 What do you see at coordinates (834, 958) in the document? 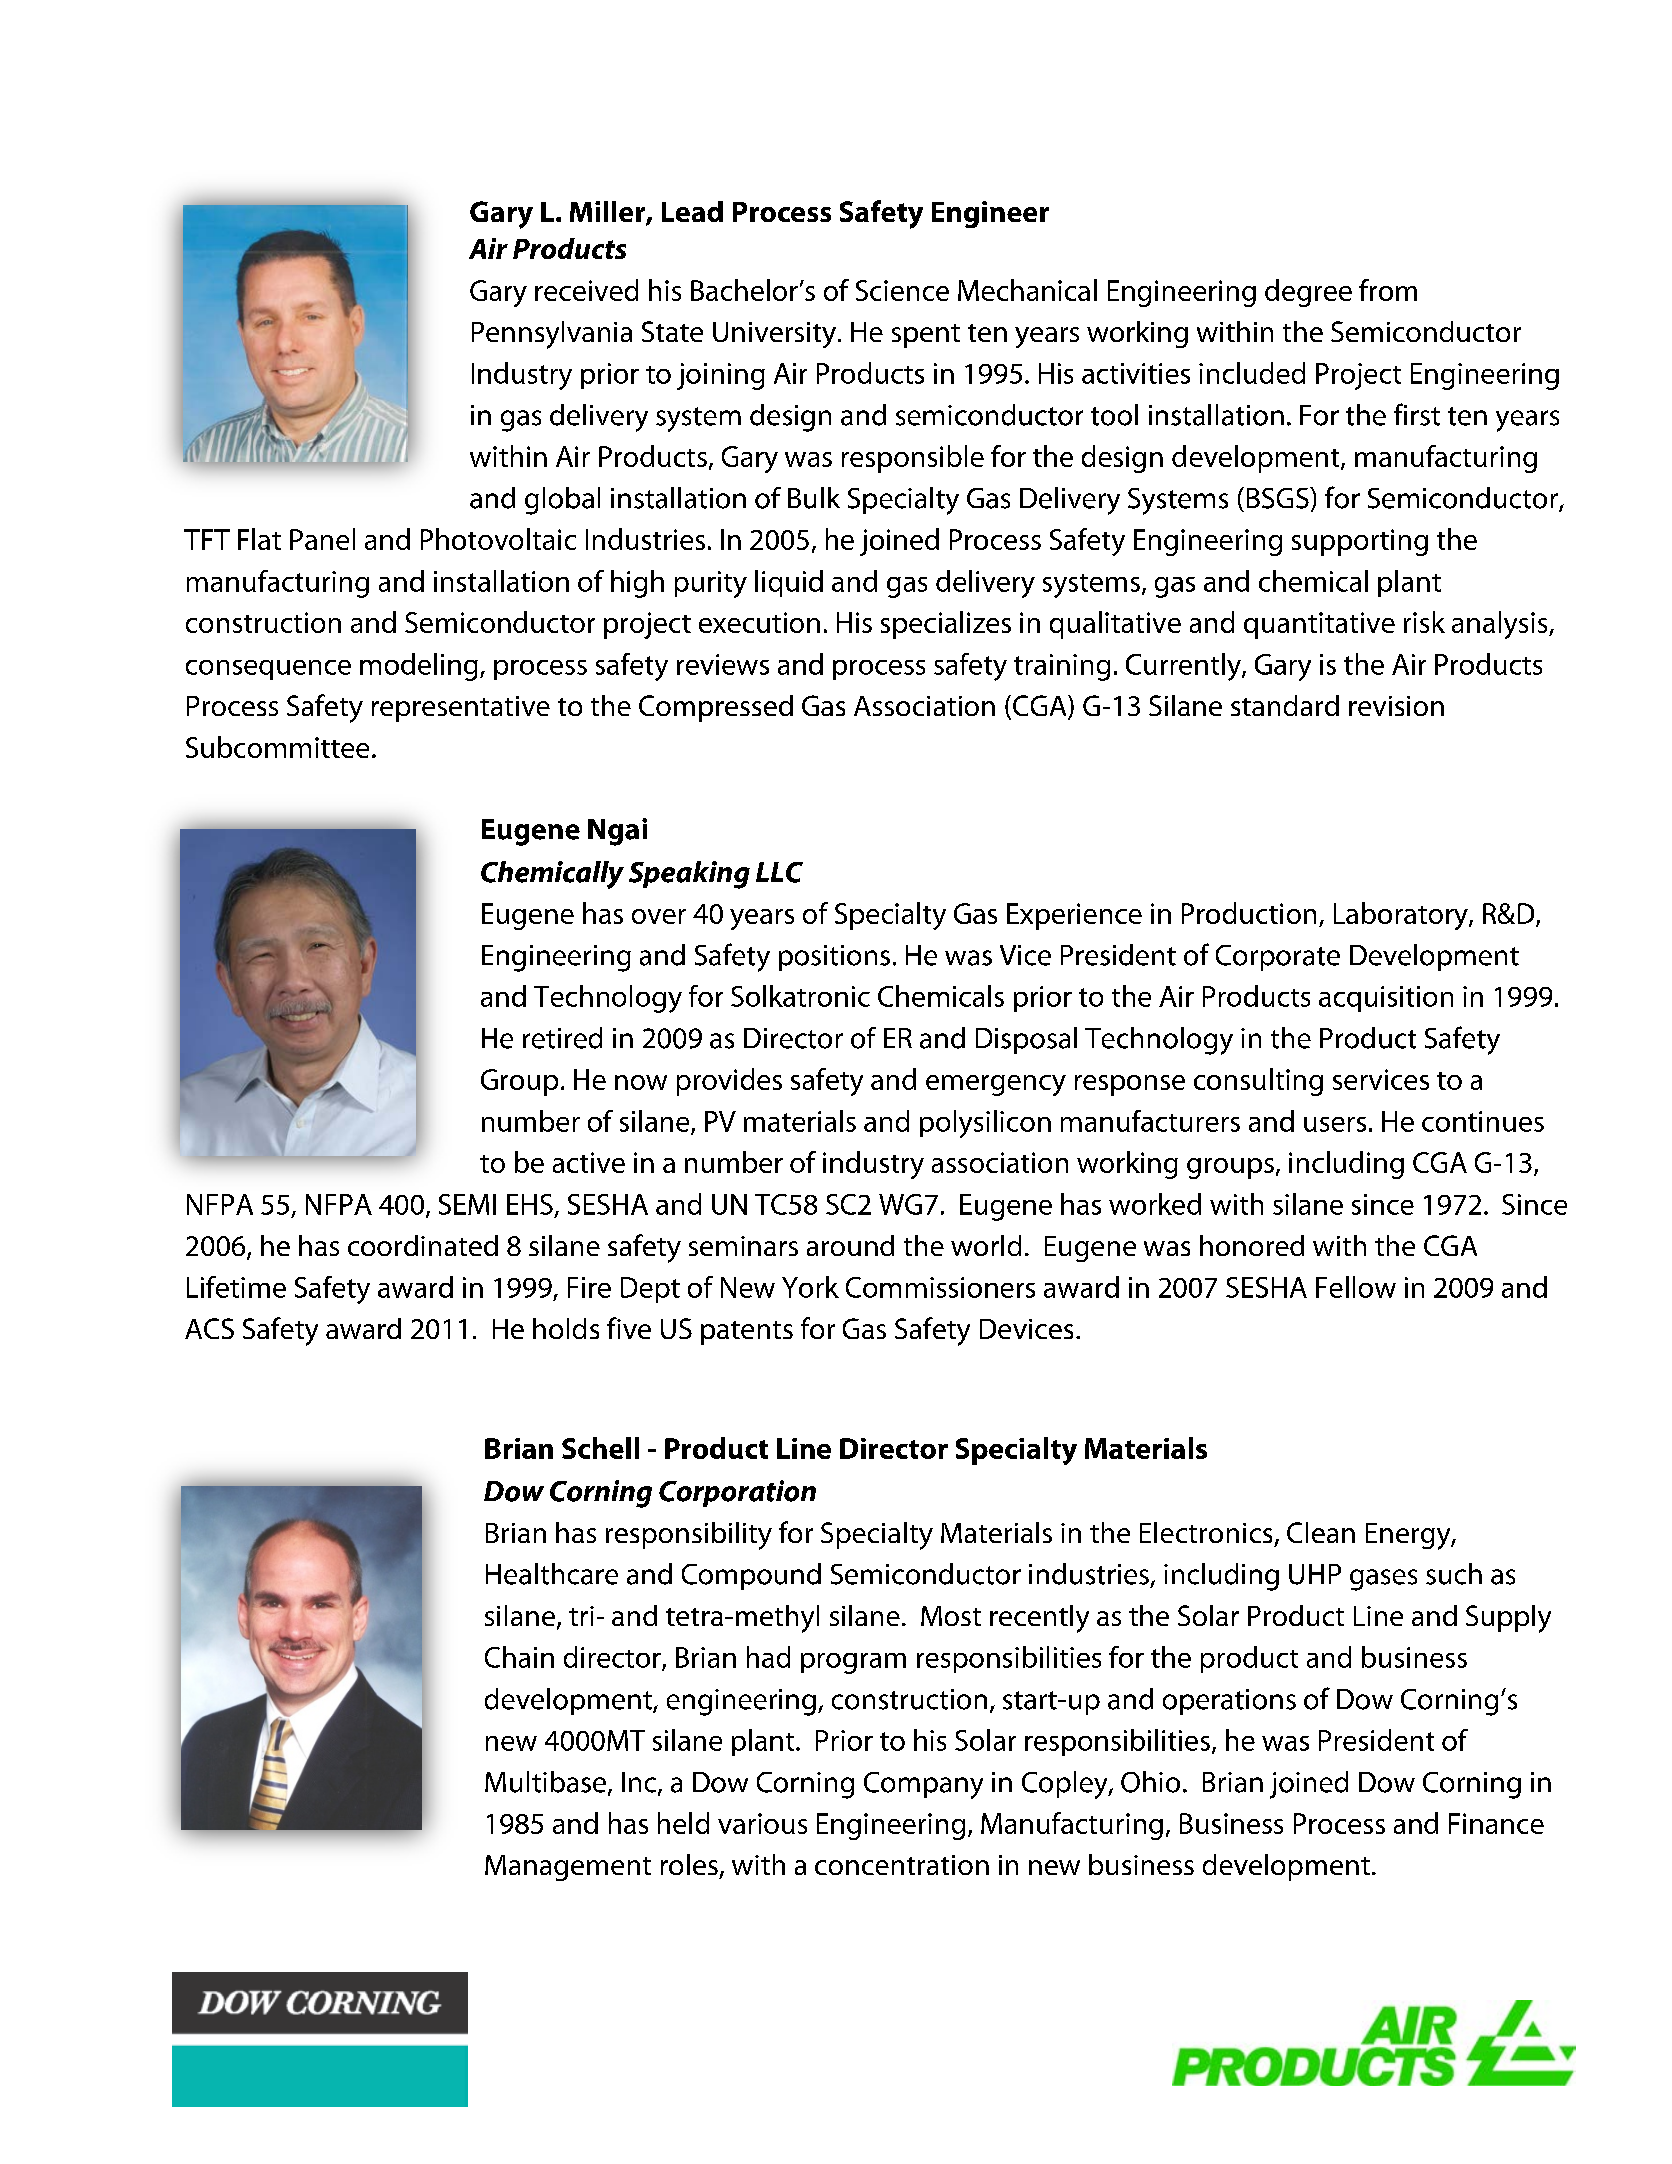
I see `positions` at bounding box center [834, 958].
